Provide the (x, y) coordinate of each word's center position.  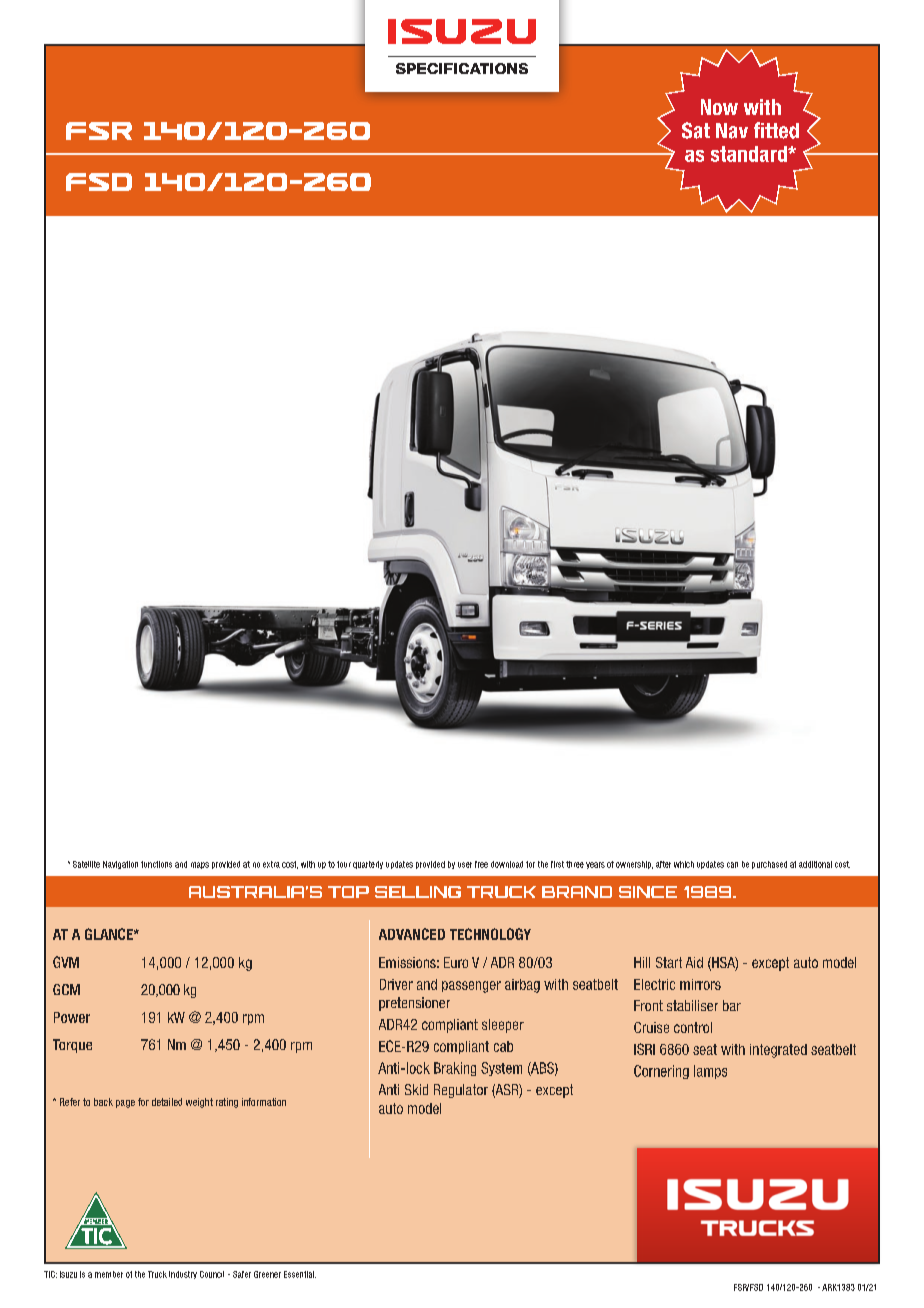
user (465, 865)
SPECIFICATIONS (462, 68)
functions (156, 864)
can (732, 865)
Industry (183, 1275)
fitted (776, 130)
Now (719, 107)
